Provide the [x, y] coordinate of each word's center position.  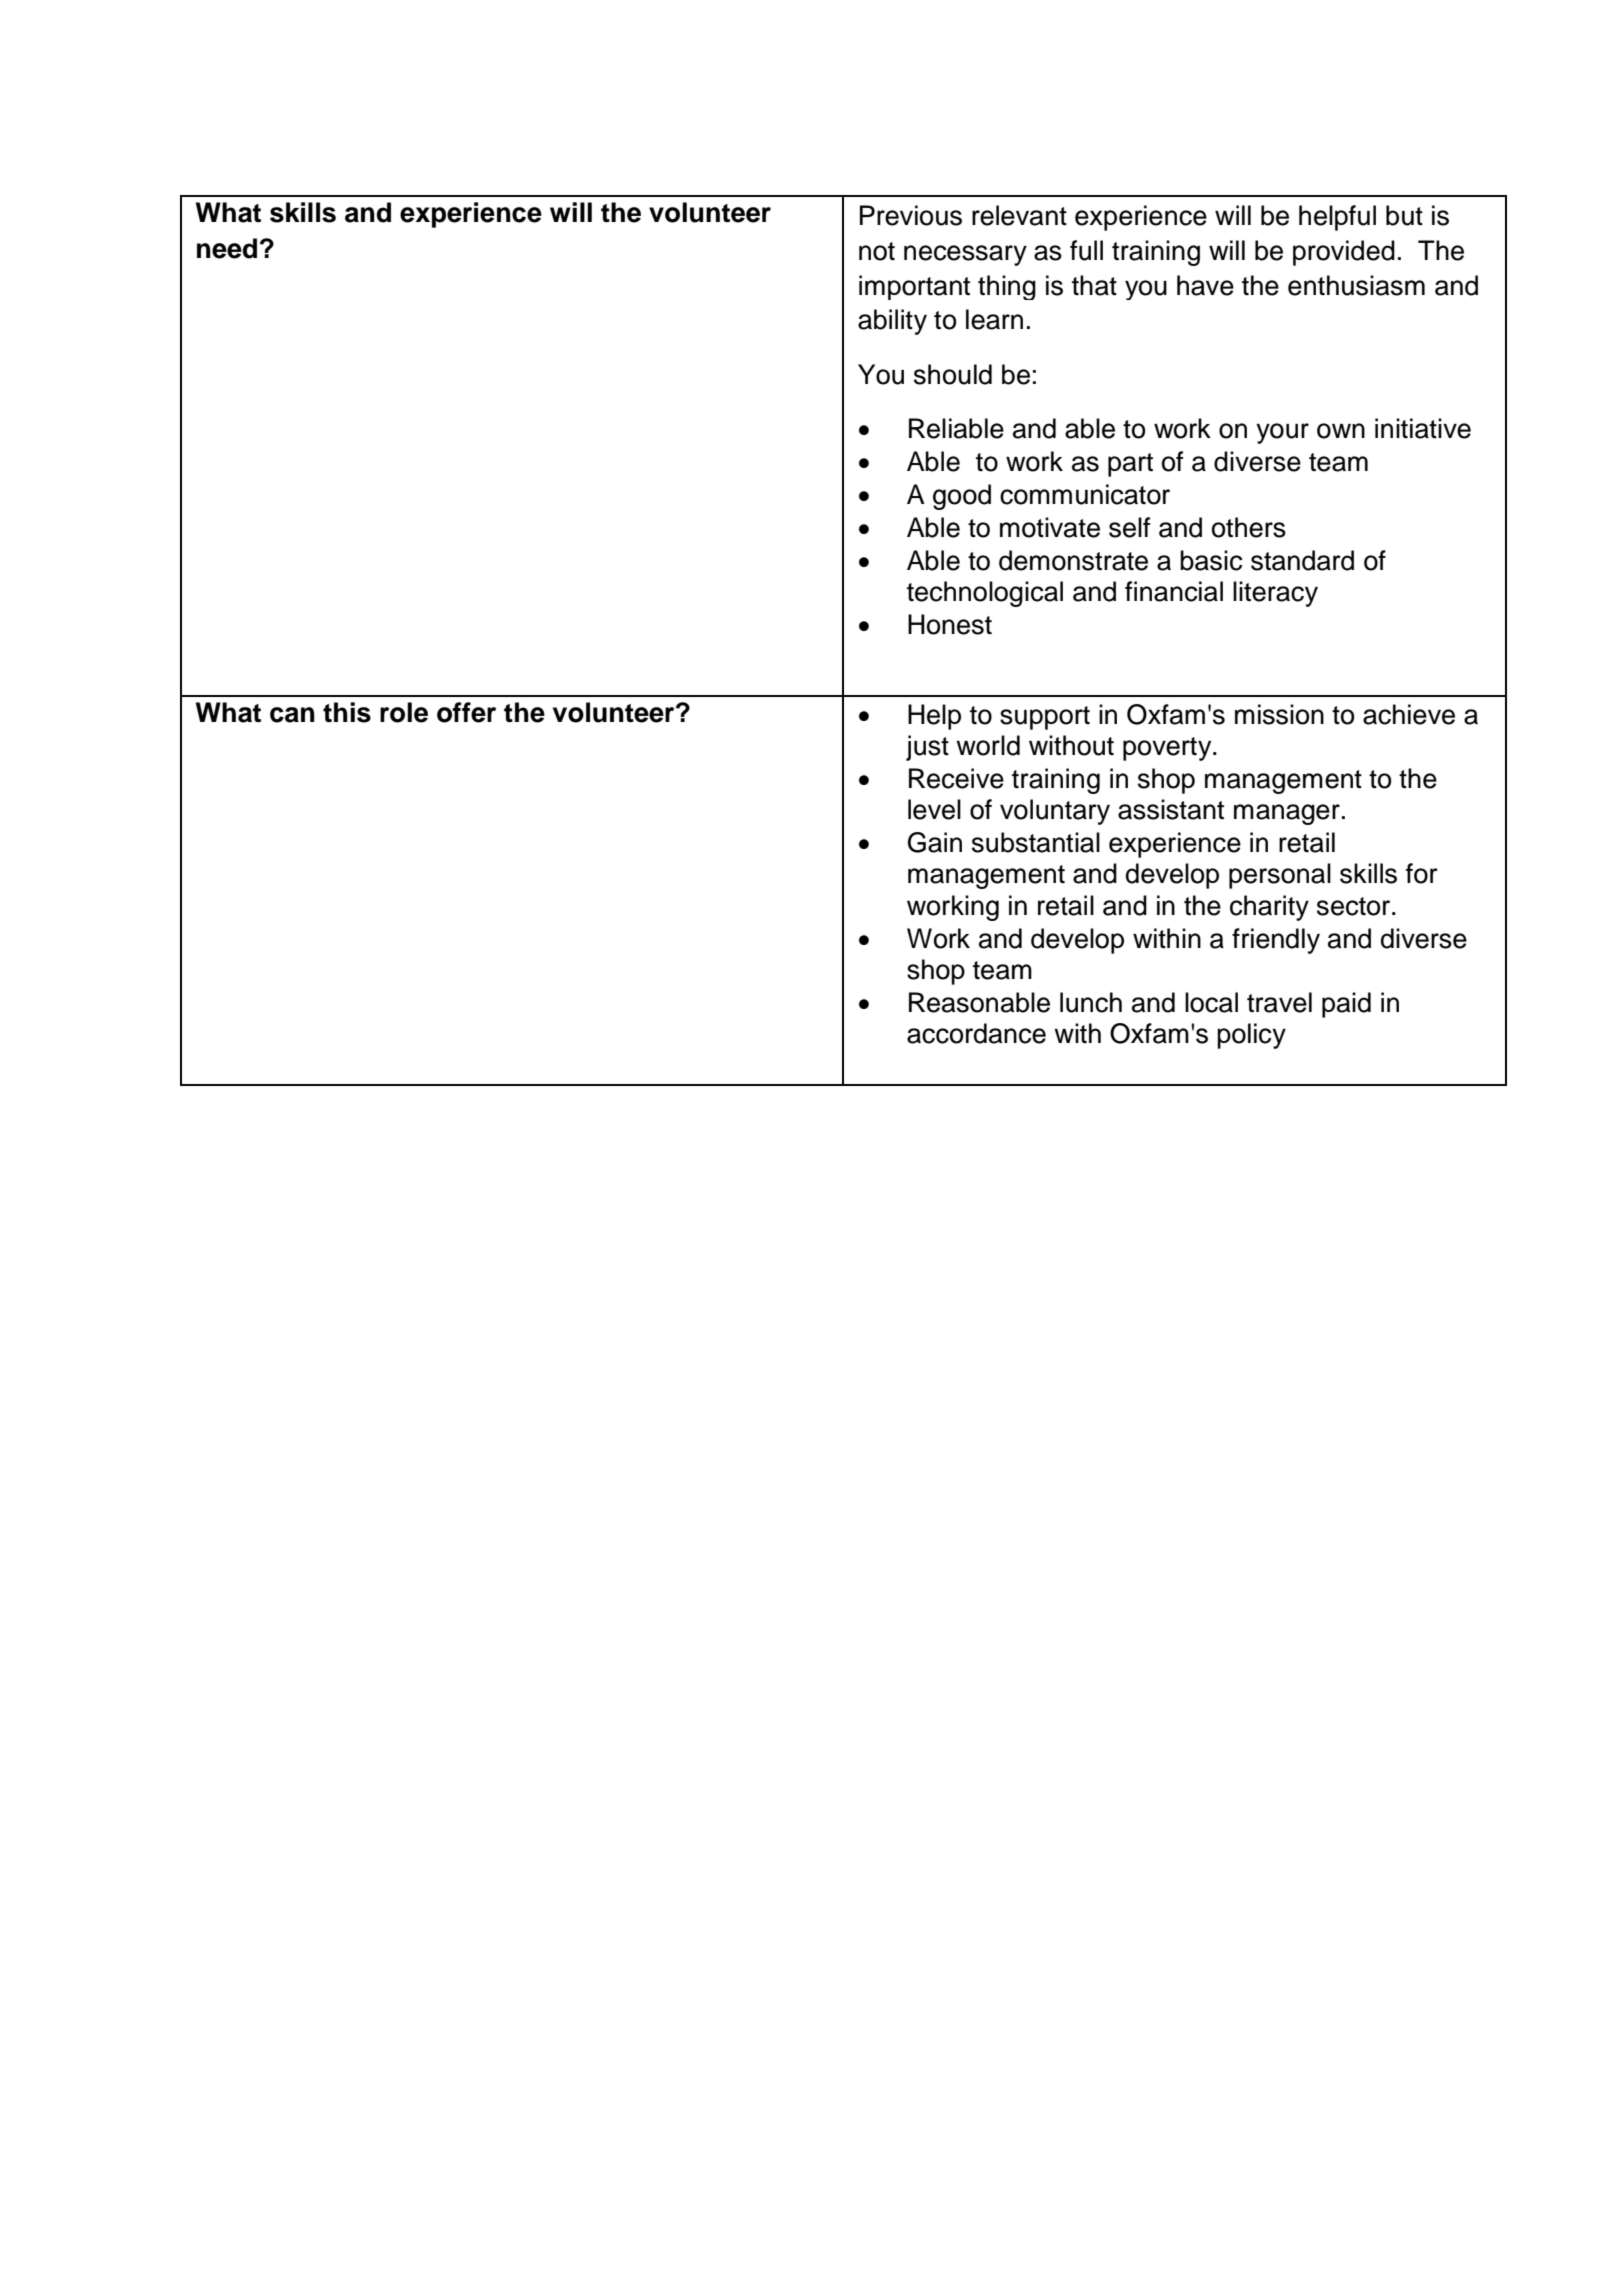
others [1249, 527]
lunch [1091, 1002]
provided [1344, 253]
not [877, 251]
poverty [1168, 749]
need [227, 248]
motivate [1050, 527]
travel [1279, 1002]
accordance [976, 1033]
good [962, 497]
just [927, 748]
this [347, 712]
